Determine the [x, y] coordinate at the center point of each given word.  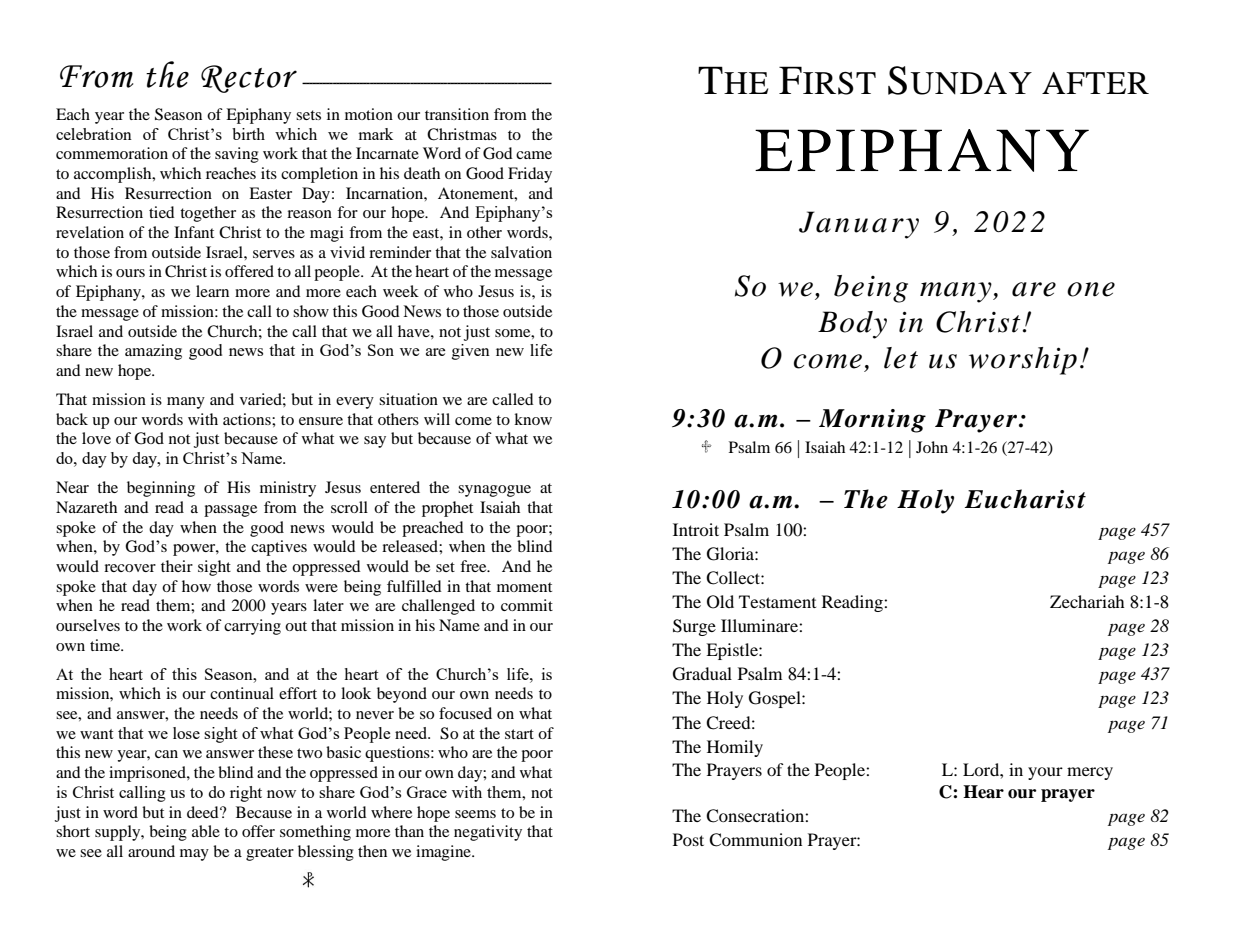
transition [457, 114]
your [1045, 773]
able [206, 831]
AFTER [1095, 83]
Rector [249, 79]
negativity [488, 833]
